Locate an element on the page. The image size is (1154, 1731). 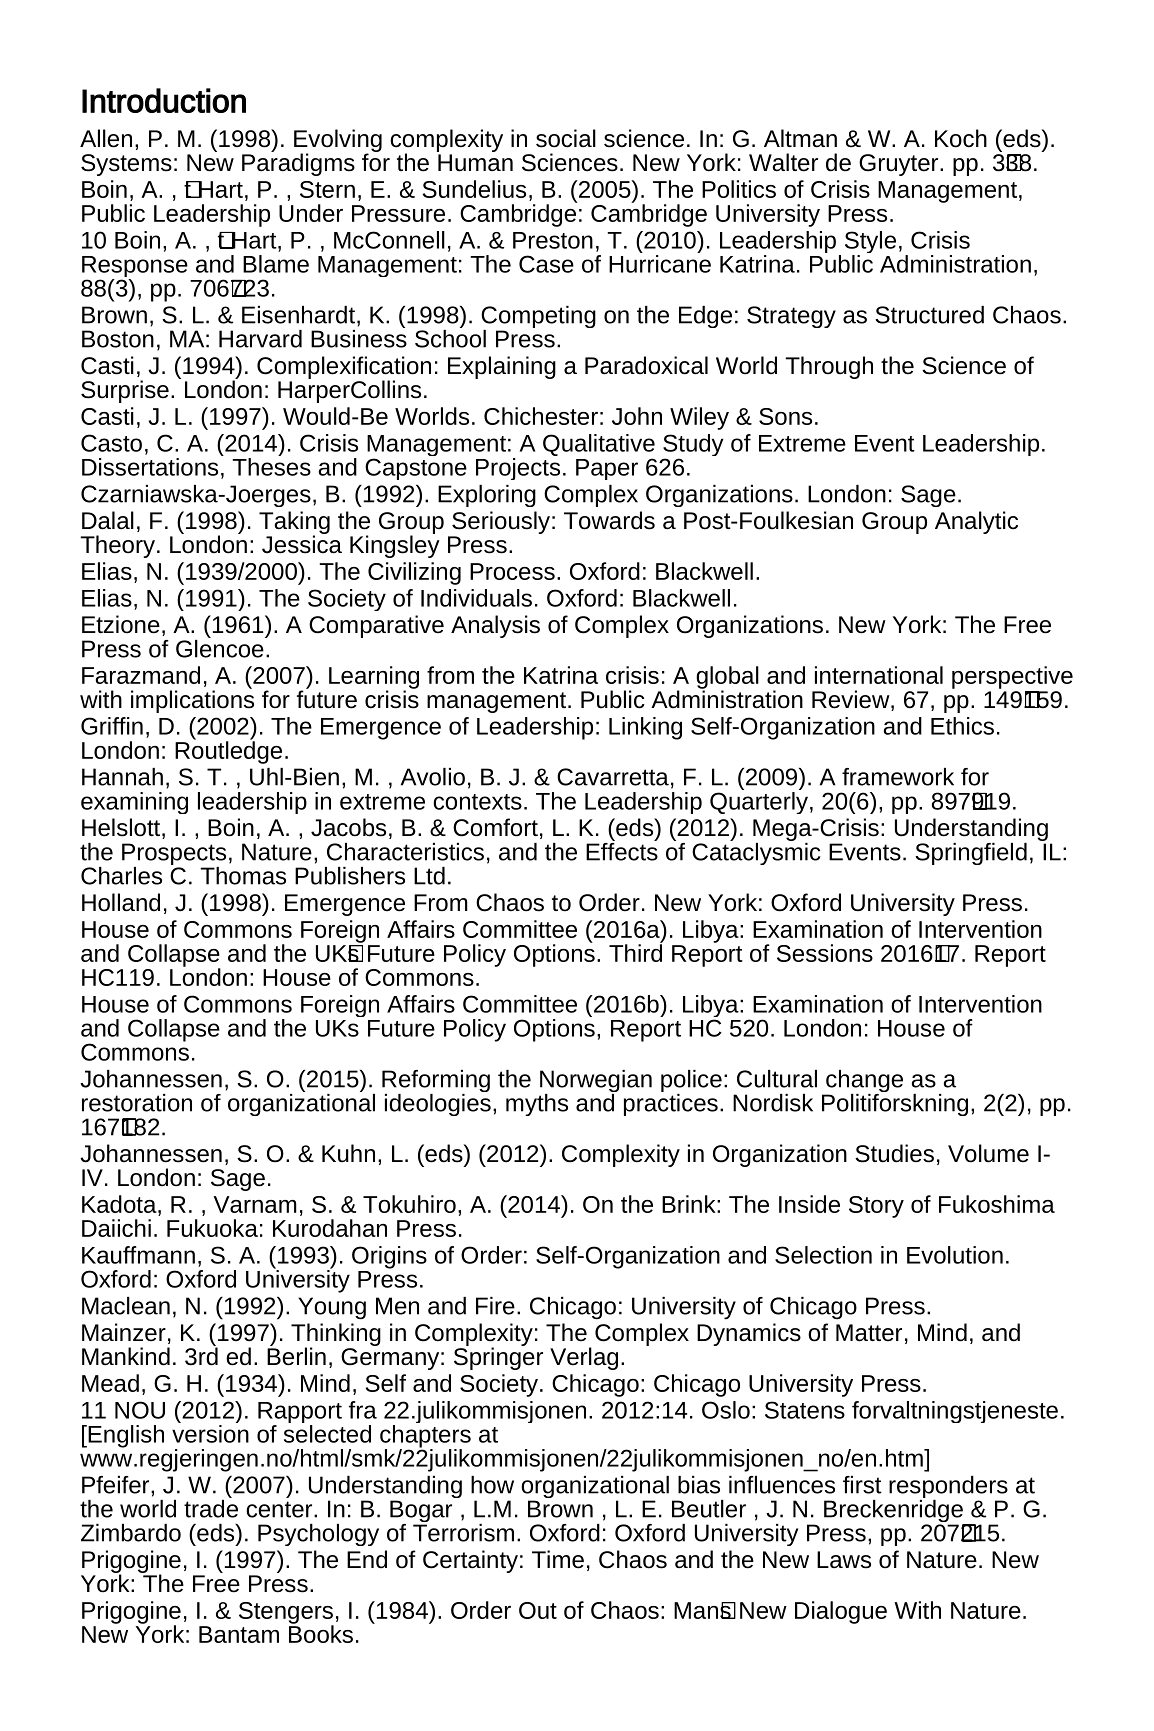
Analysis is located at coordinates (495, 626).
